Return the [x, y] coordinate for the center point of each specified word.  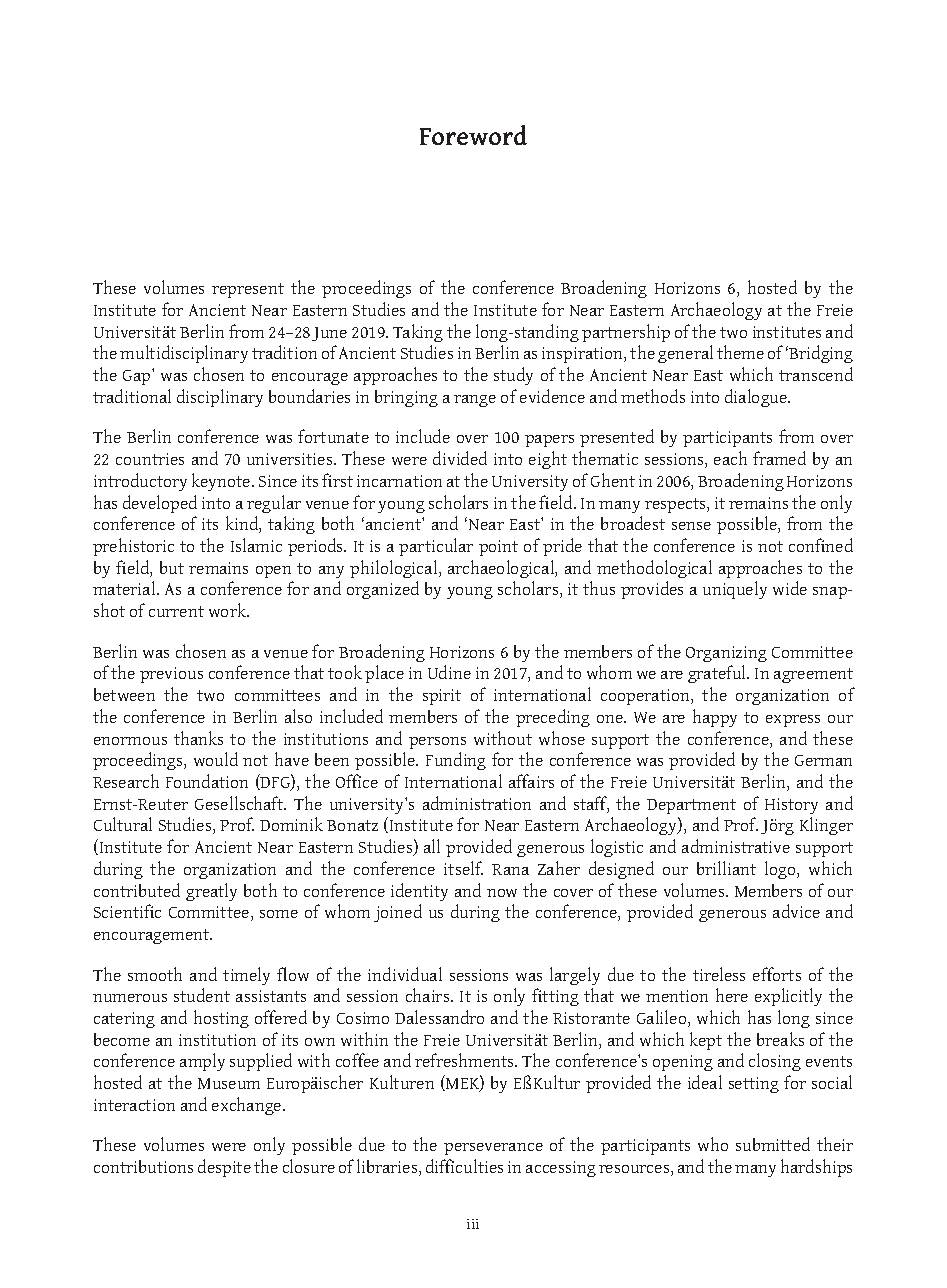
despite [224, 1168]
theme [740, 352]
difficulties [464, 1166]
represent [248, 290]
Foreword [473, 135]
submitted [773, 1144]
